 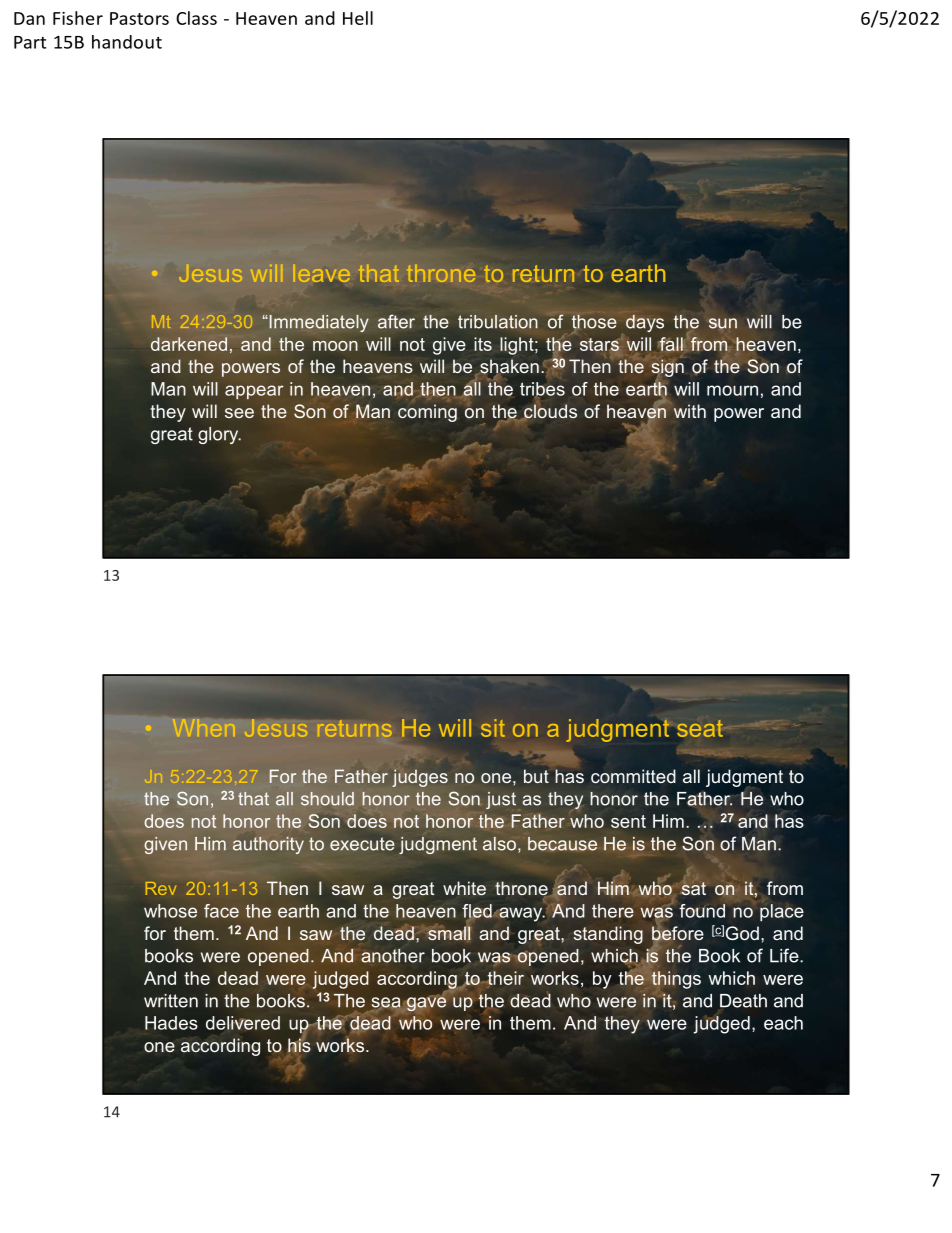 What do you see at coordinates (427, 413) in the screenshot?
I see `coming` at bounding box center [427, 413].
